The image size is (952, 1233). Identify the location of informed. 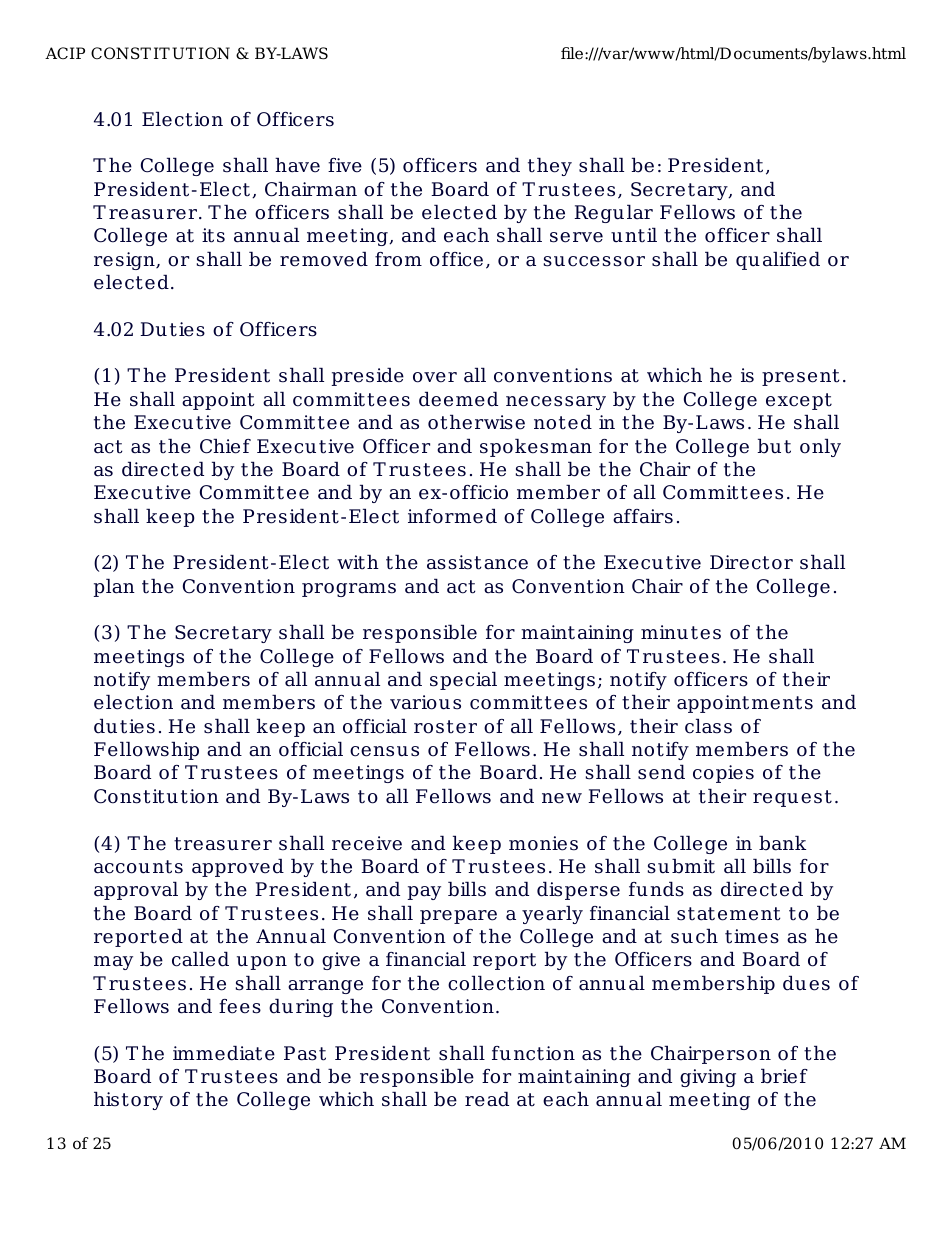
(452, 516).
